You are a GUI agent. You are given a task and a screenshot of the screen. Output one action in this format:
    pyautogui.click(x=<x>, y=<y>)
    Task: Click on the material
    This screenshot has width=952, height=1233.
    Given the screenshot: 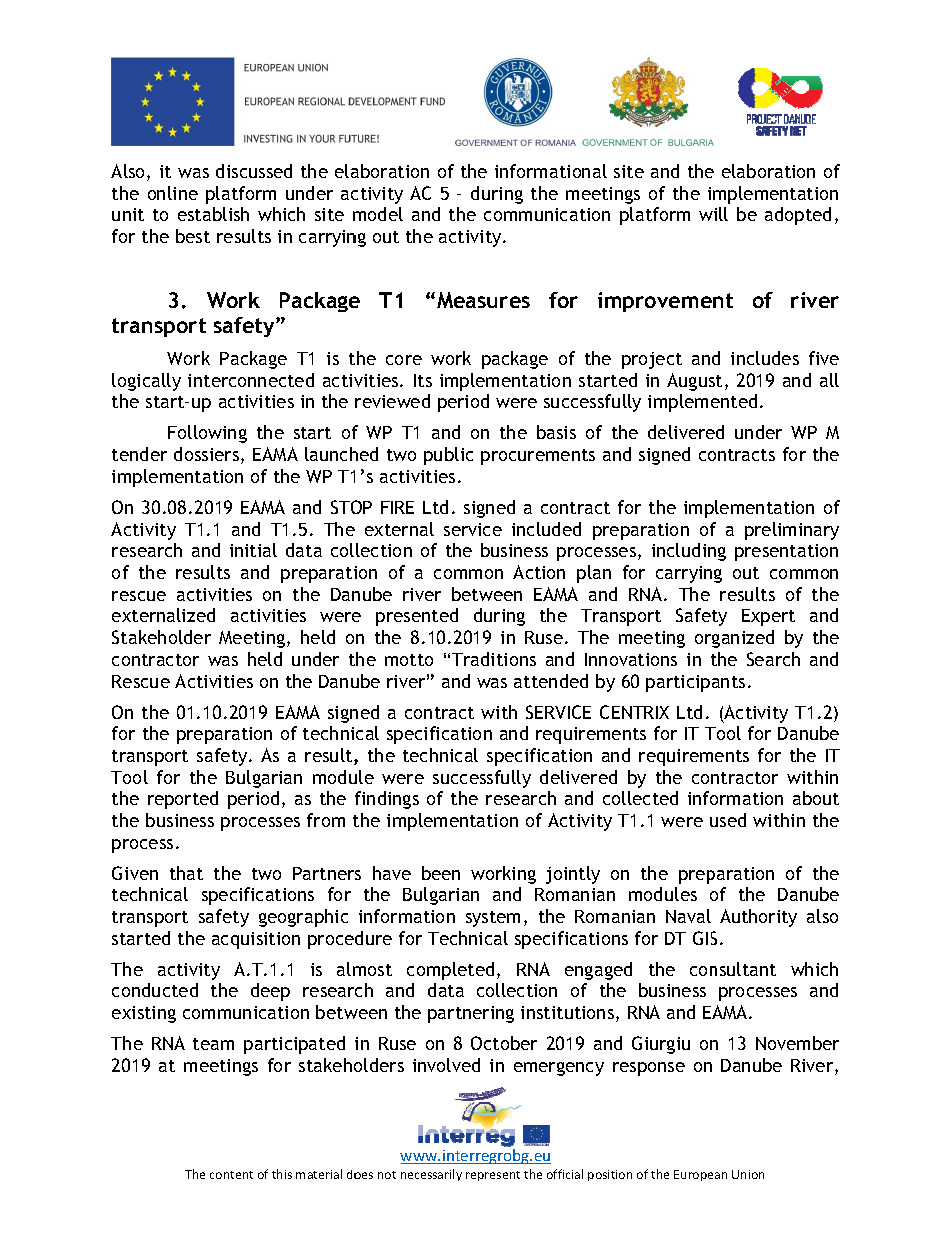 What is the action you would take?
    pyautogui.click(x=319, y=1174)
